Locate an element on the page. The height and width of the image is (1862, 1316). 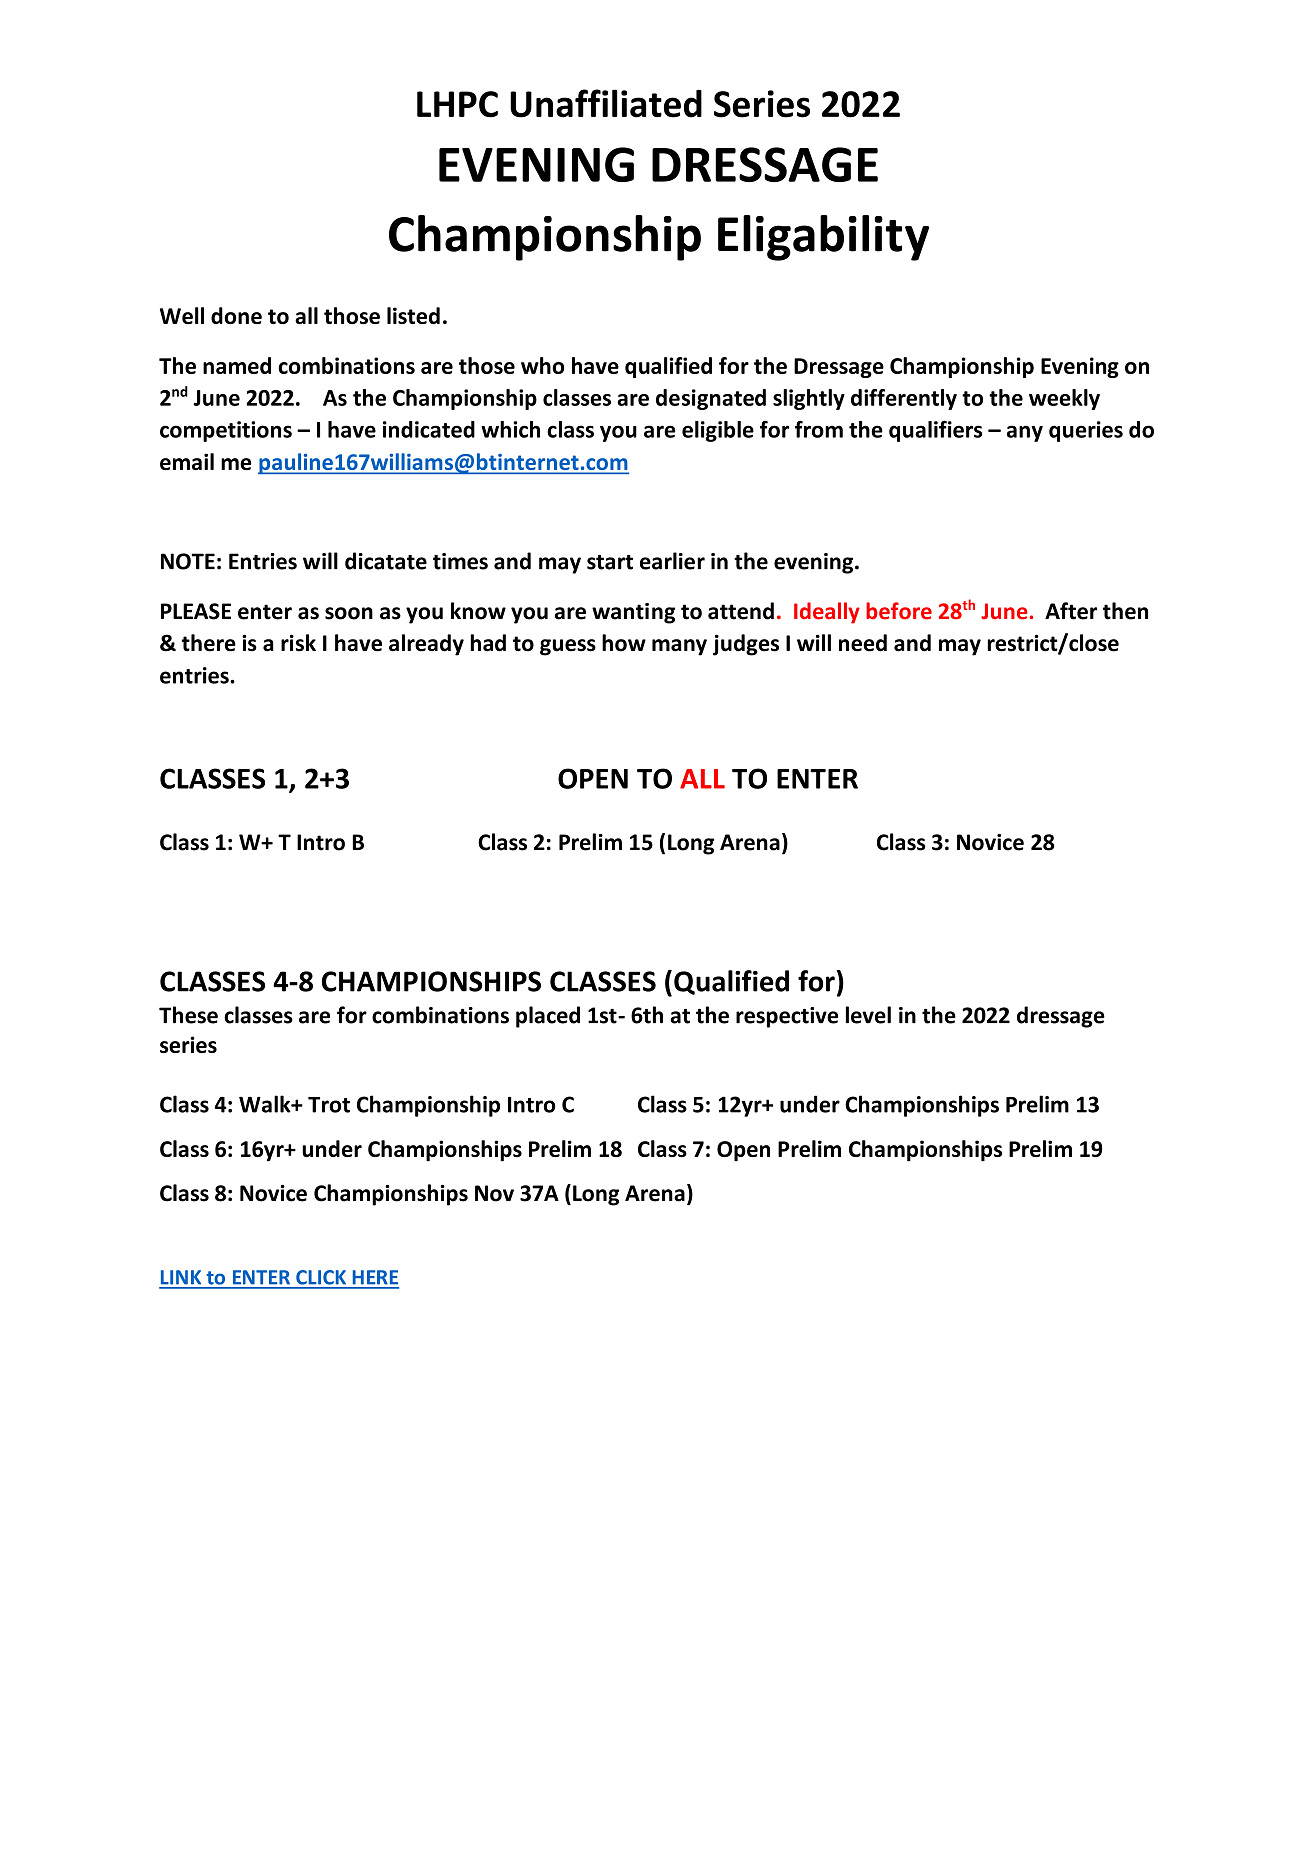
Unaffiliated is located at coordinates (606, 103).
